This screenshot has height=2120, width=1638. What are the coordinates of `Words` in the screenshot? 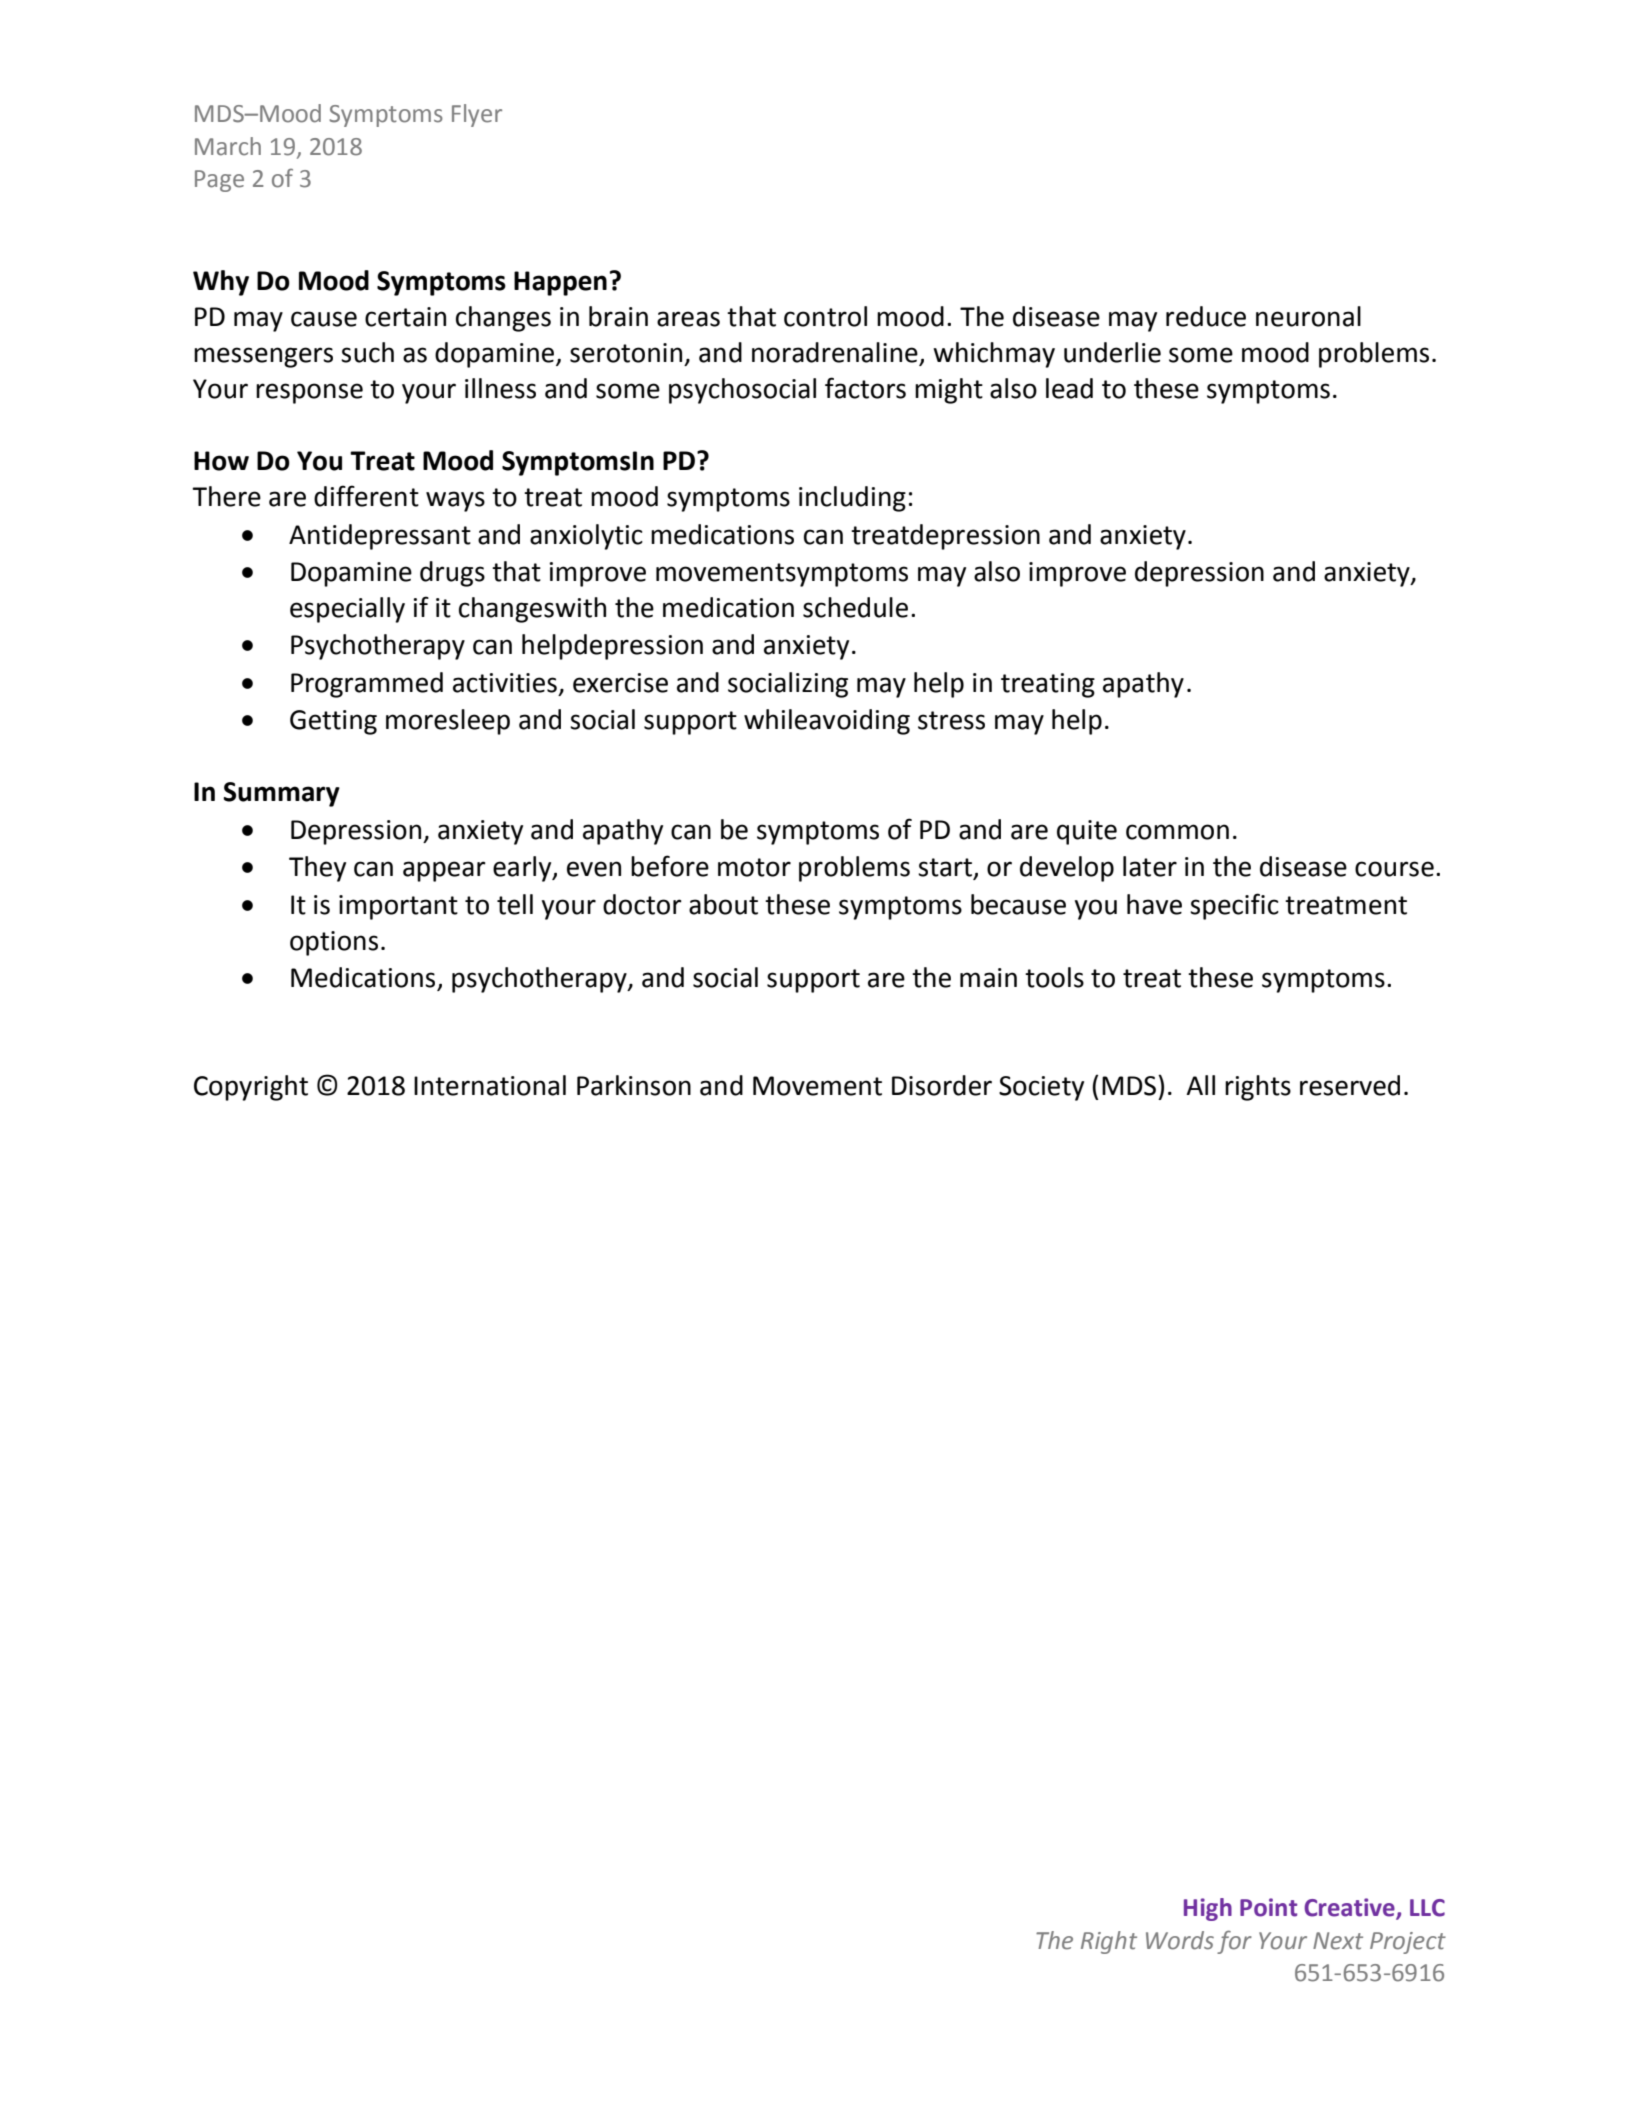 It's located at (1180, 1940).
